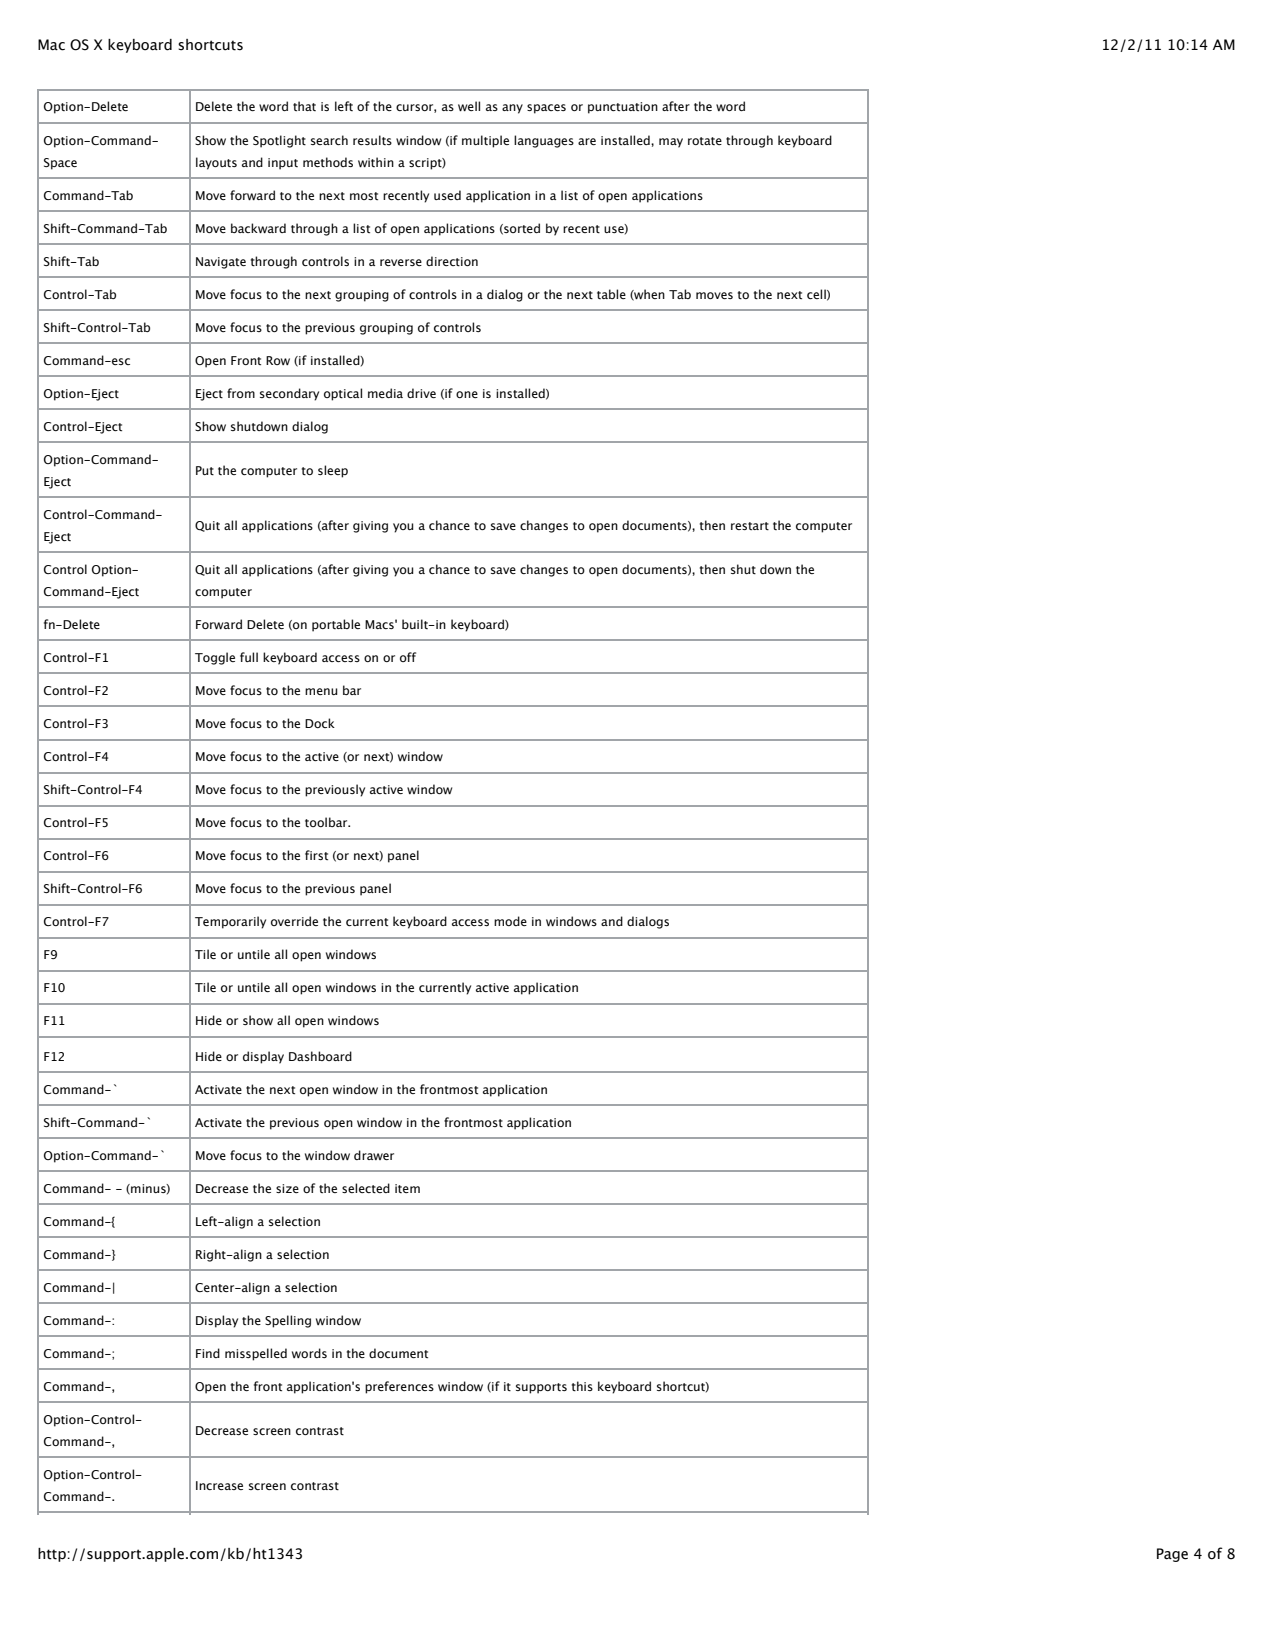 The image size is (1273, 1648). Describe the element at coordinates (705, 141) in the screenshot. I see `rotate` at that location.
